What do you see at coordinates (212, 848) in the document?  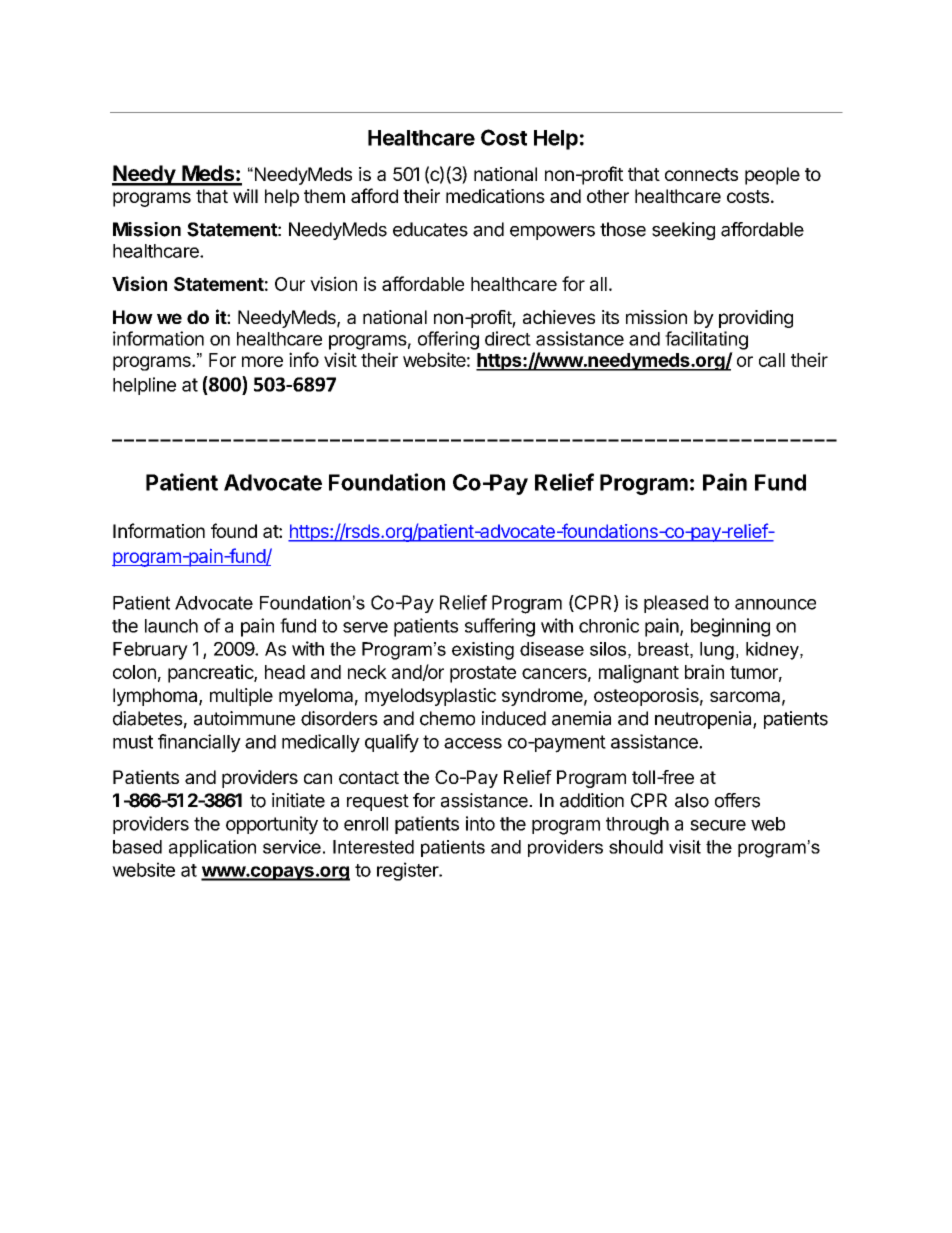 I see `application` at bounding box center [212, 848].
